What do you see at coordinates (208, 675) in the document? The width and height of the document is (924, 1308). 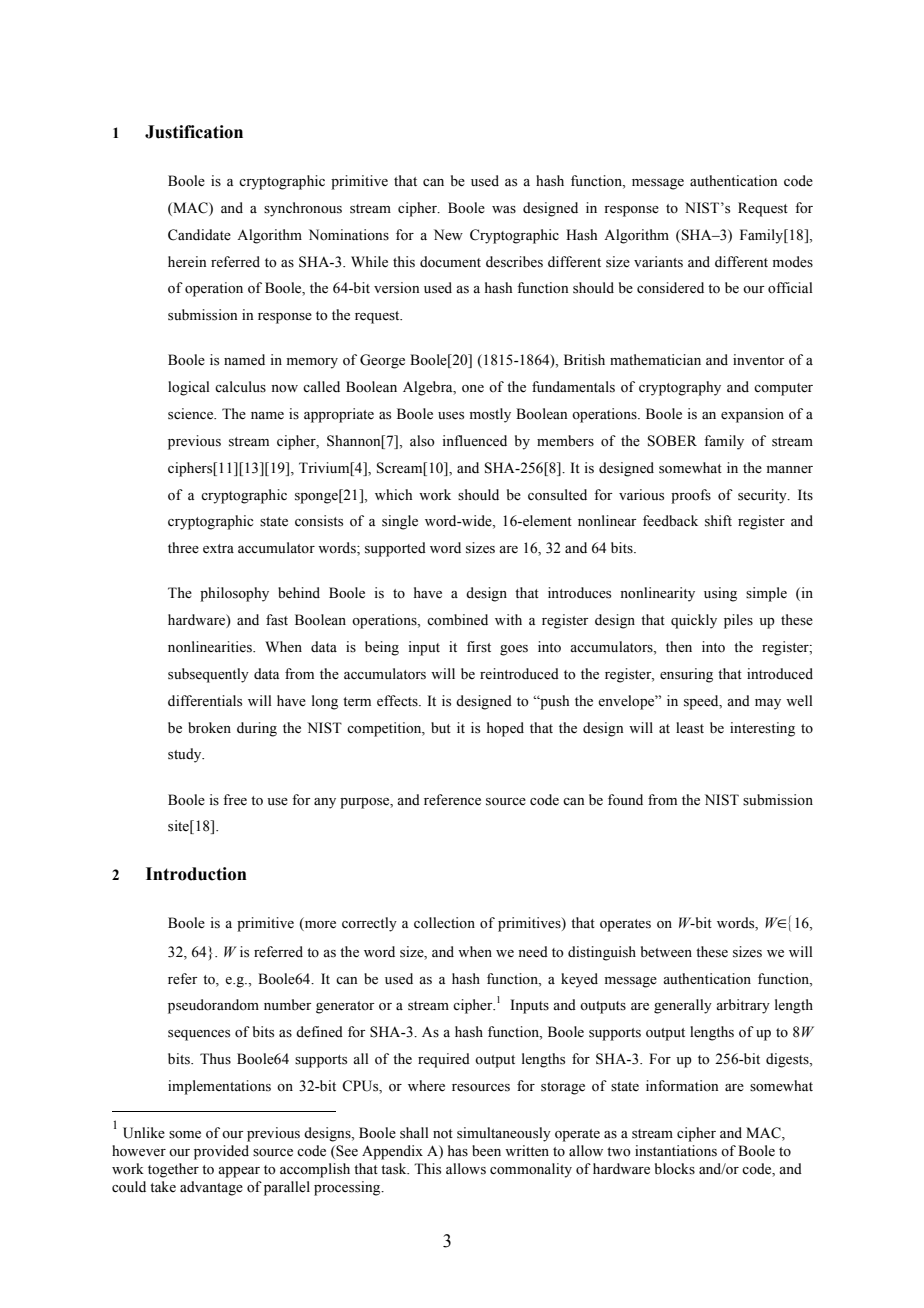 I see `subsequently` at bounding box center [208, 675].
